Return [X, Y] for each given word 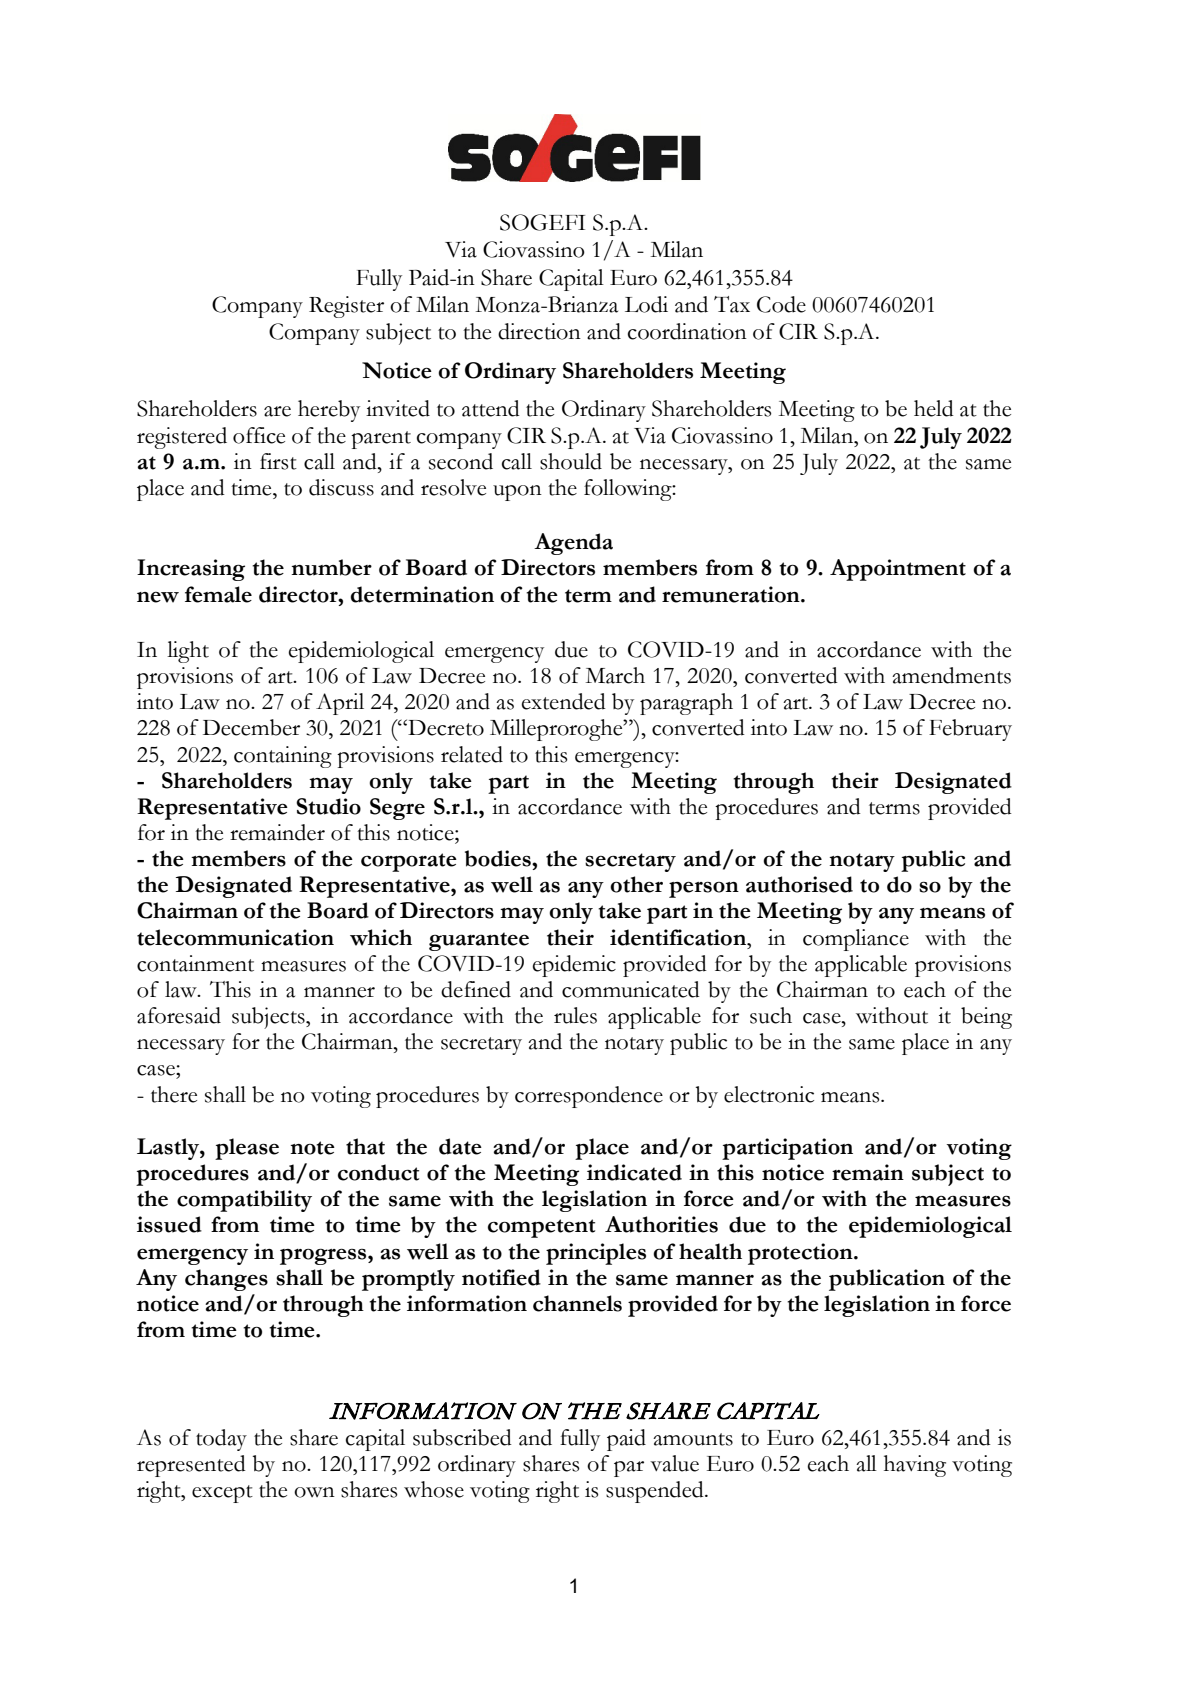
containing [283, 757]
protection [801, 1254]
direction [539, 331]
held [934, 408]
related [472, 754]
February [970, 730]
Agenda [573, 544]
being [986, 1018]
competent [541, 1228]
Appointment [898, 570]
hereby [329, 411]
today [221, 1440]
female [218, 594]
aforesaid [179, 1015]
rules [575, 1015]
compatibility [244, 1201]
